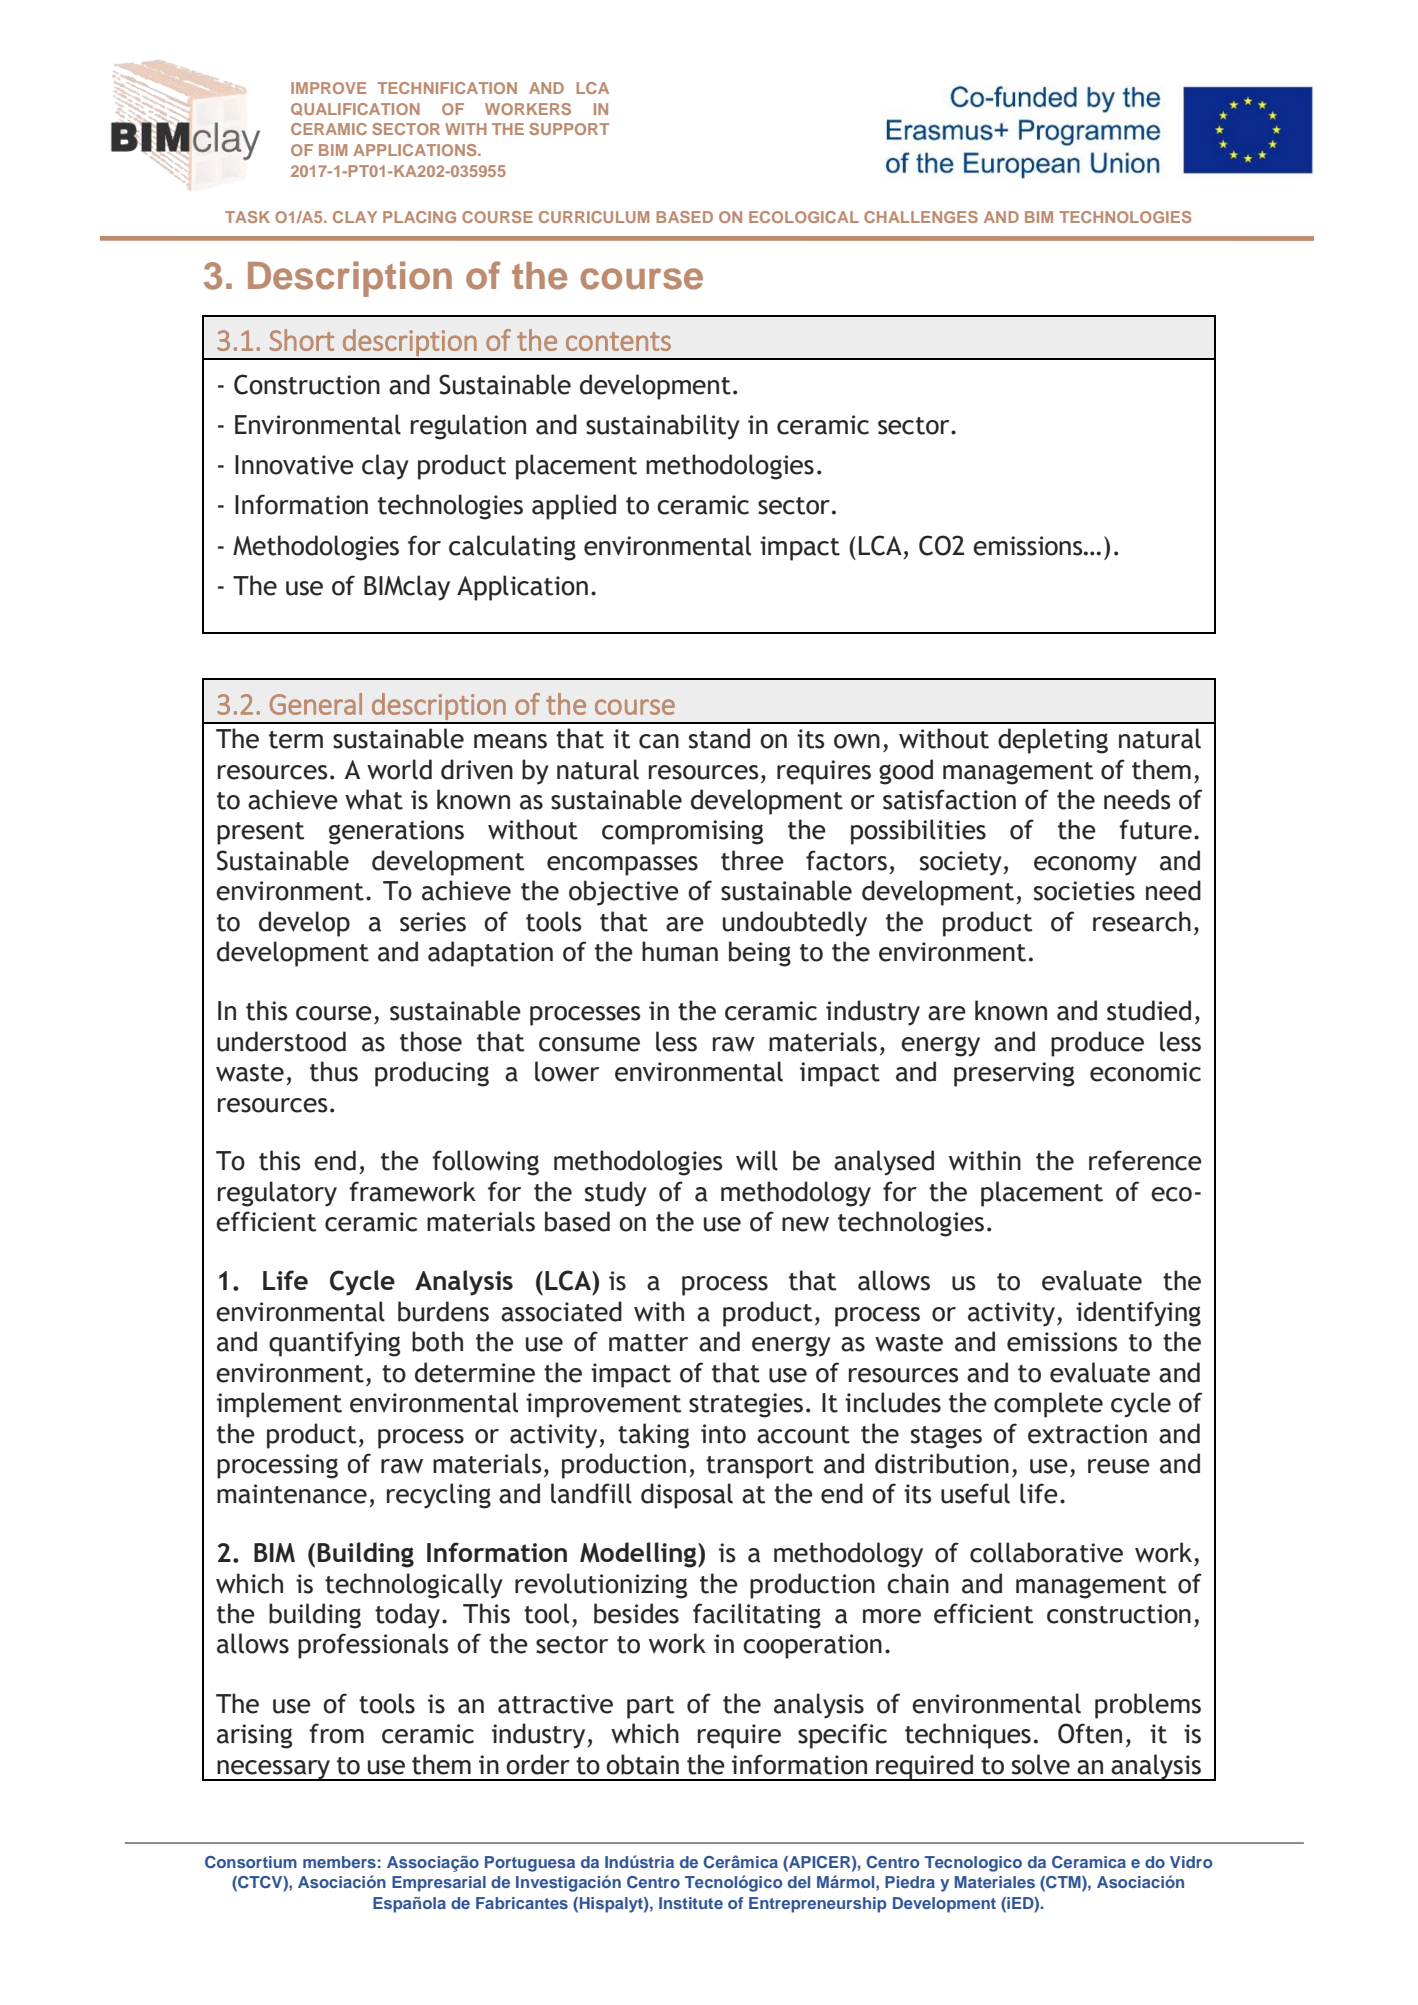  I want to click on regulatory, so click(277, 1194).
